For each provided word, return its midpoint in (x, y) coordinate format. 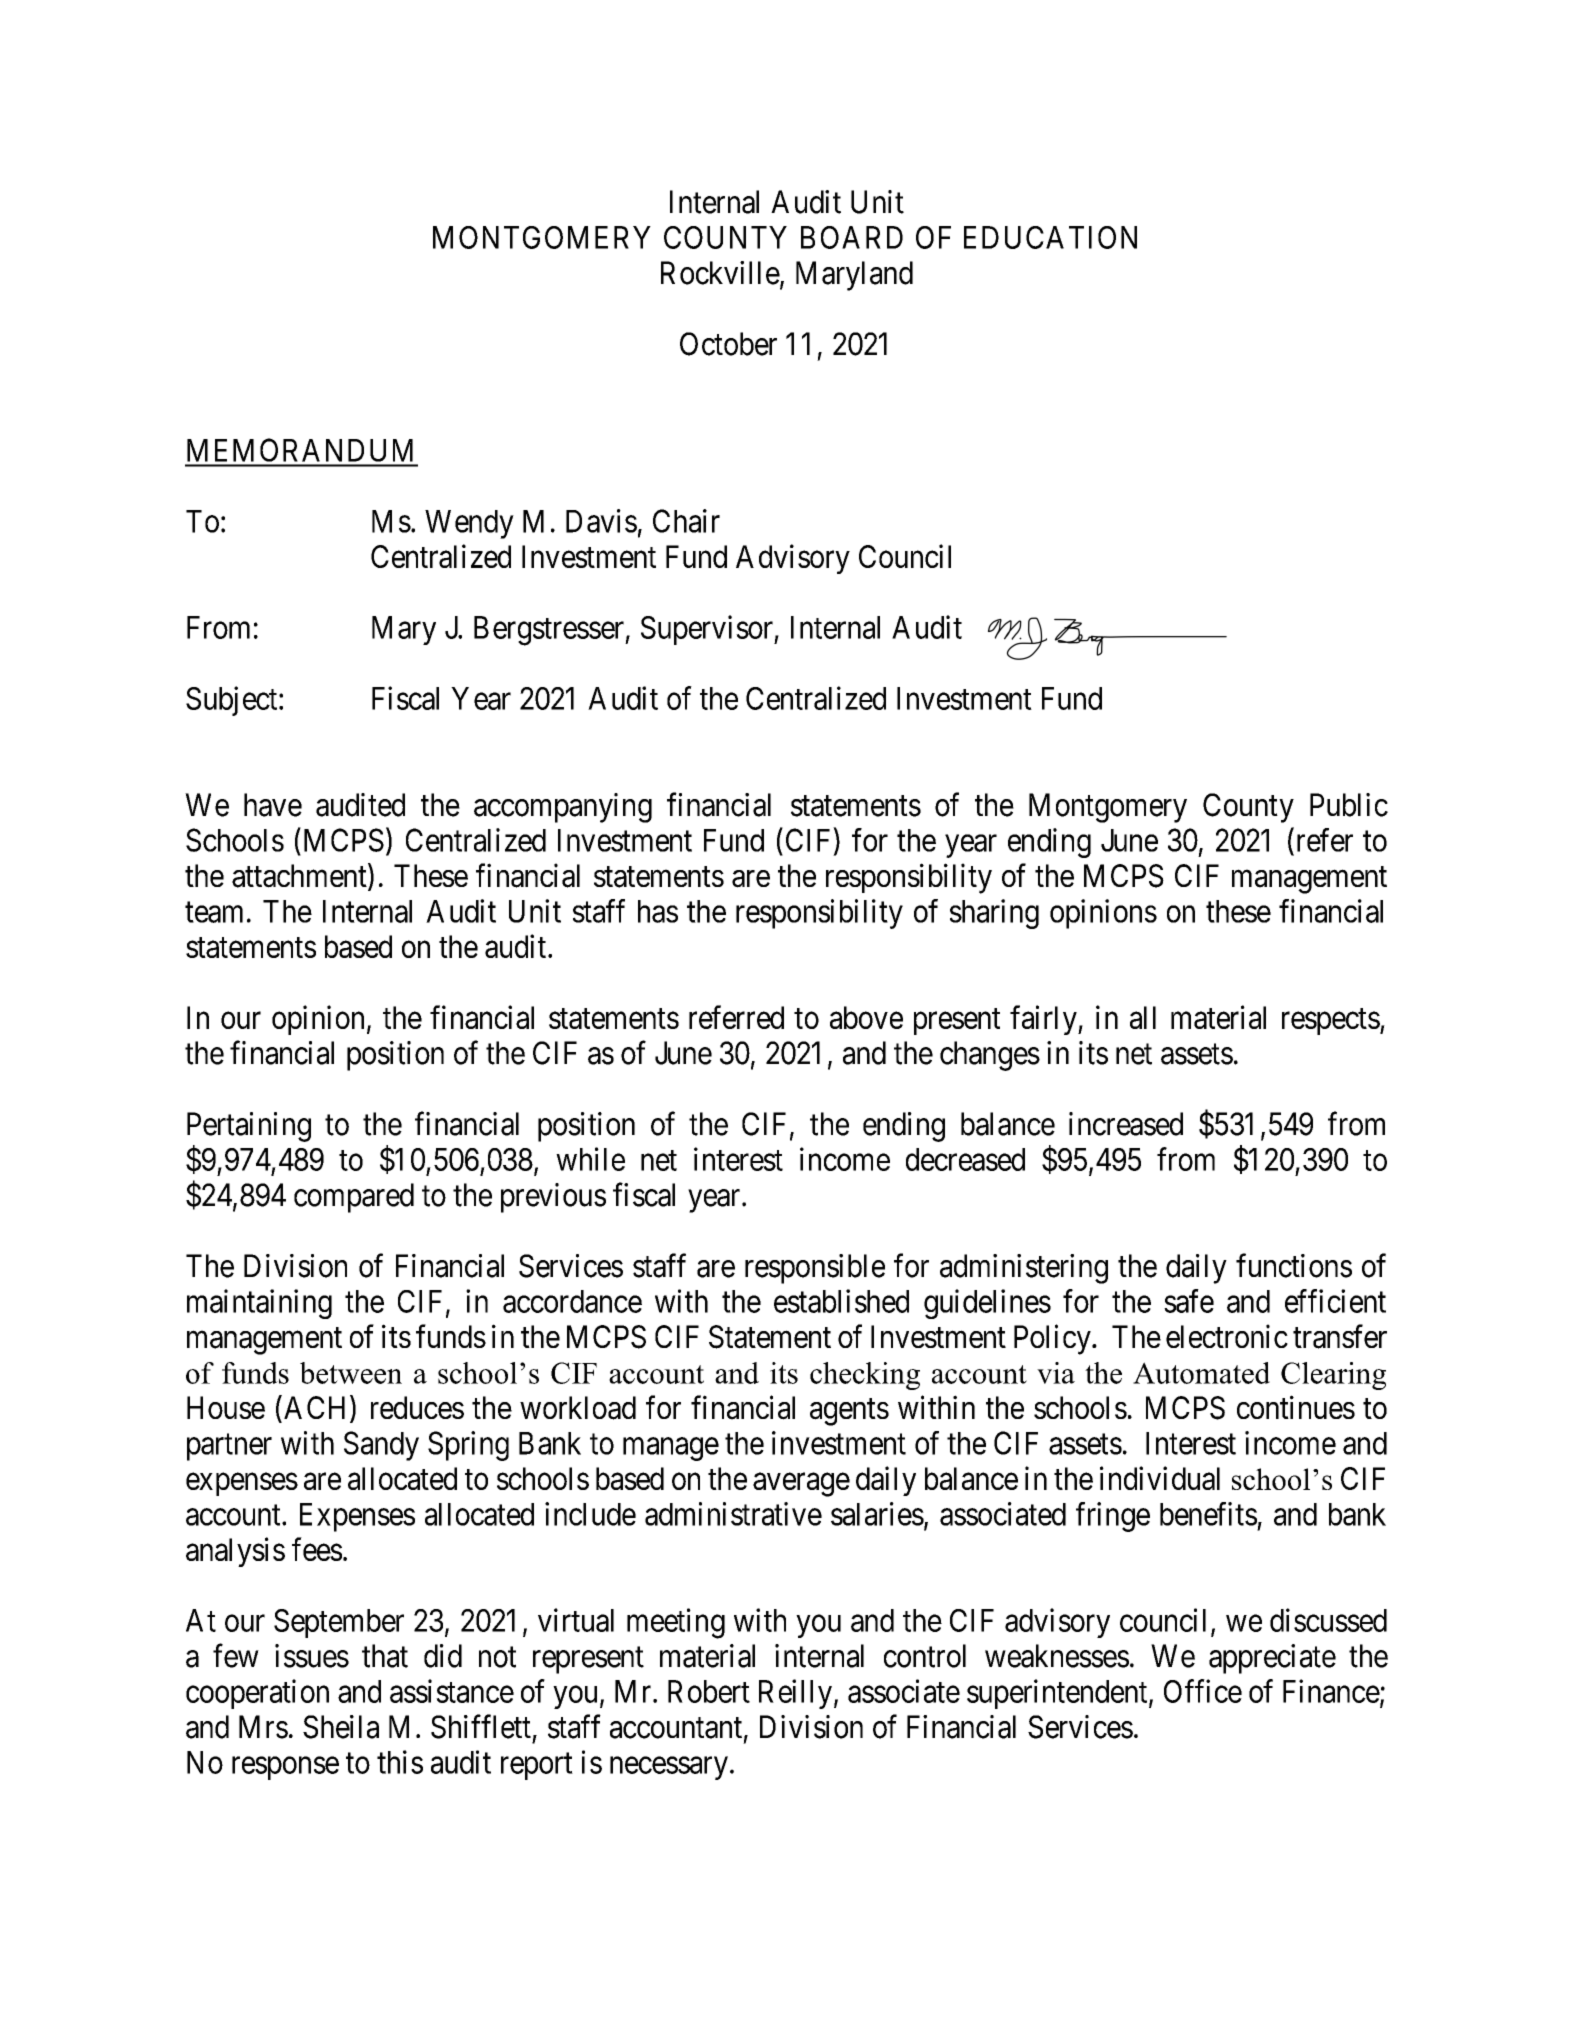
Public (1349, 805)
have (273, 805)
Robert (709, 1691)
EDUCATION (1050, 237)
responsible (815, 1269)
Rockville (720, 273)
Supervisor (708, 630)
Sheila (341, 1727)
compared (354, 1198)
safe (1189, 1301)
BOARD (852, 237)
